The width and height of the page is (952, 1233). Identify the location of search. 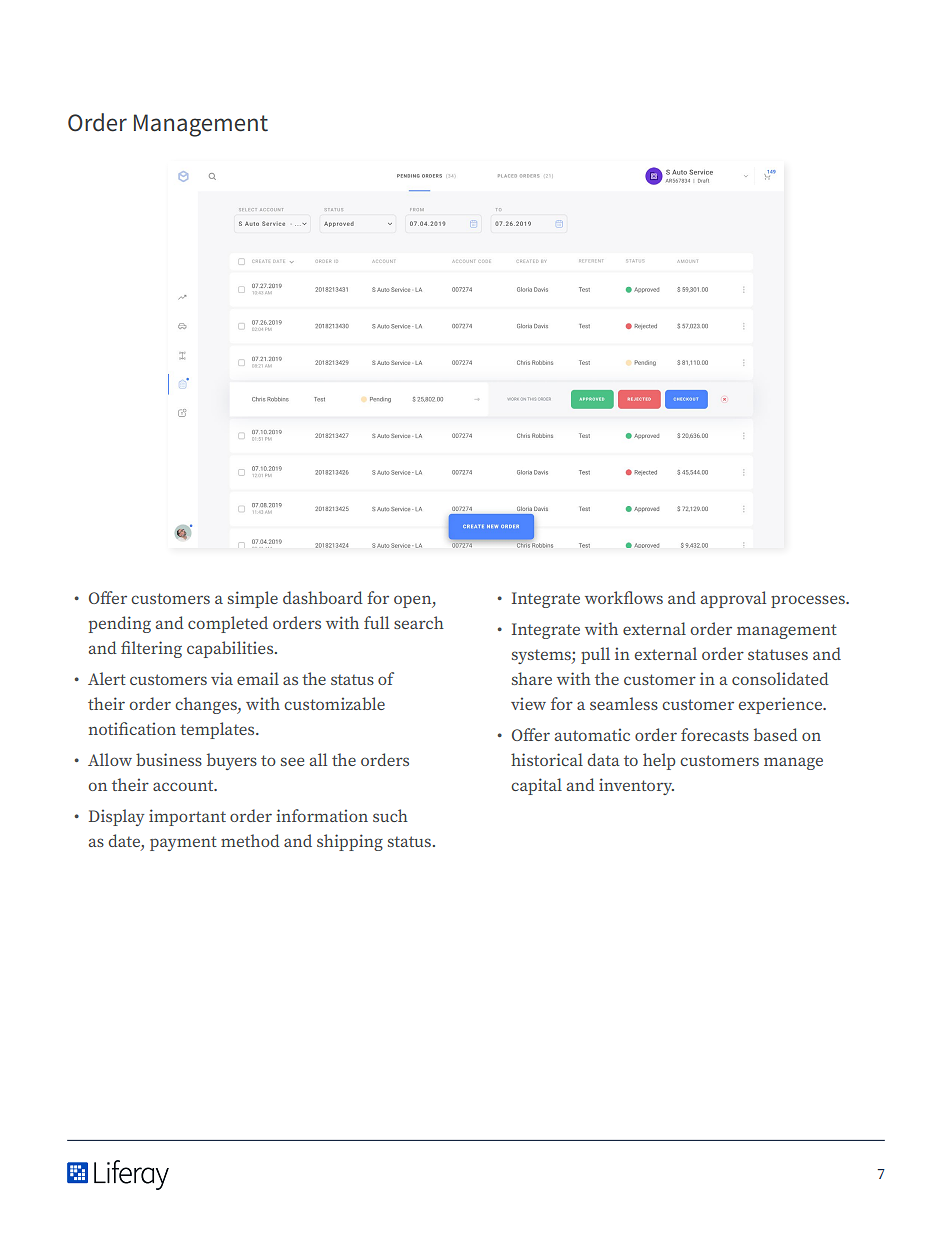
(419, 622).
